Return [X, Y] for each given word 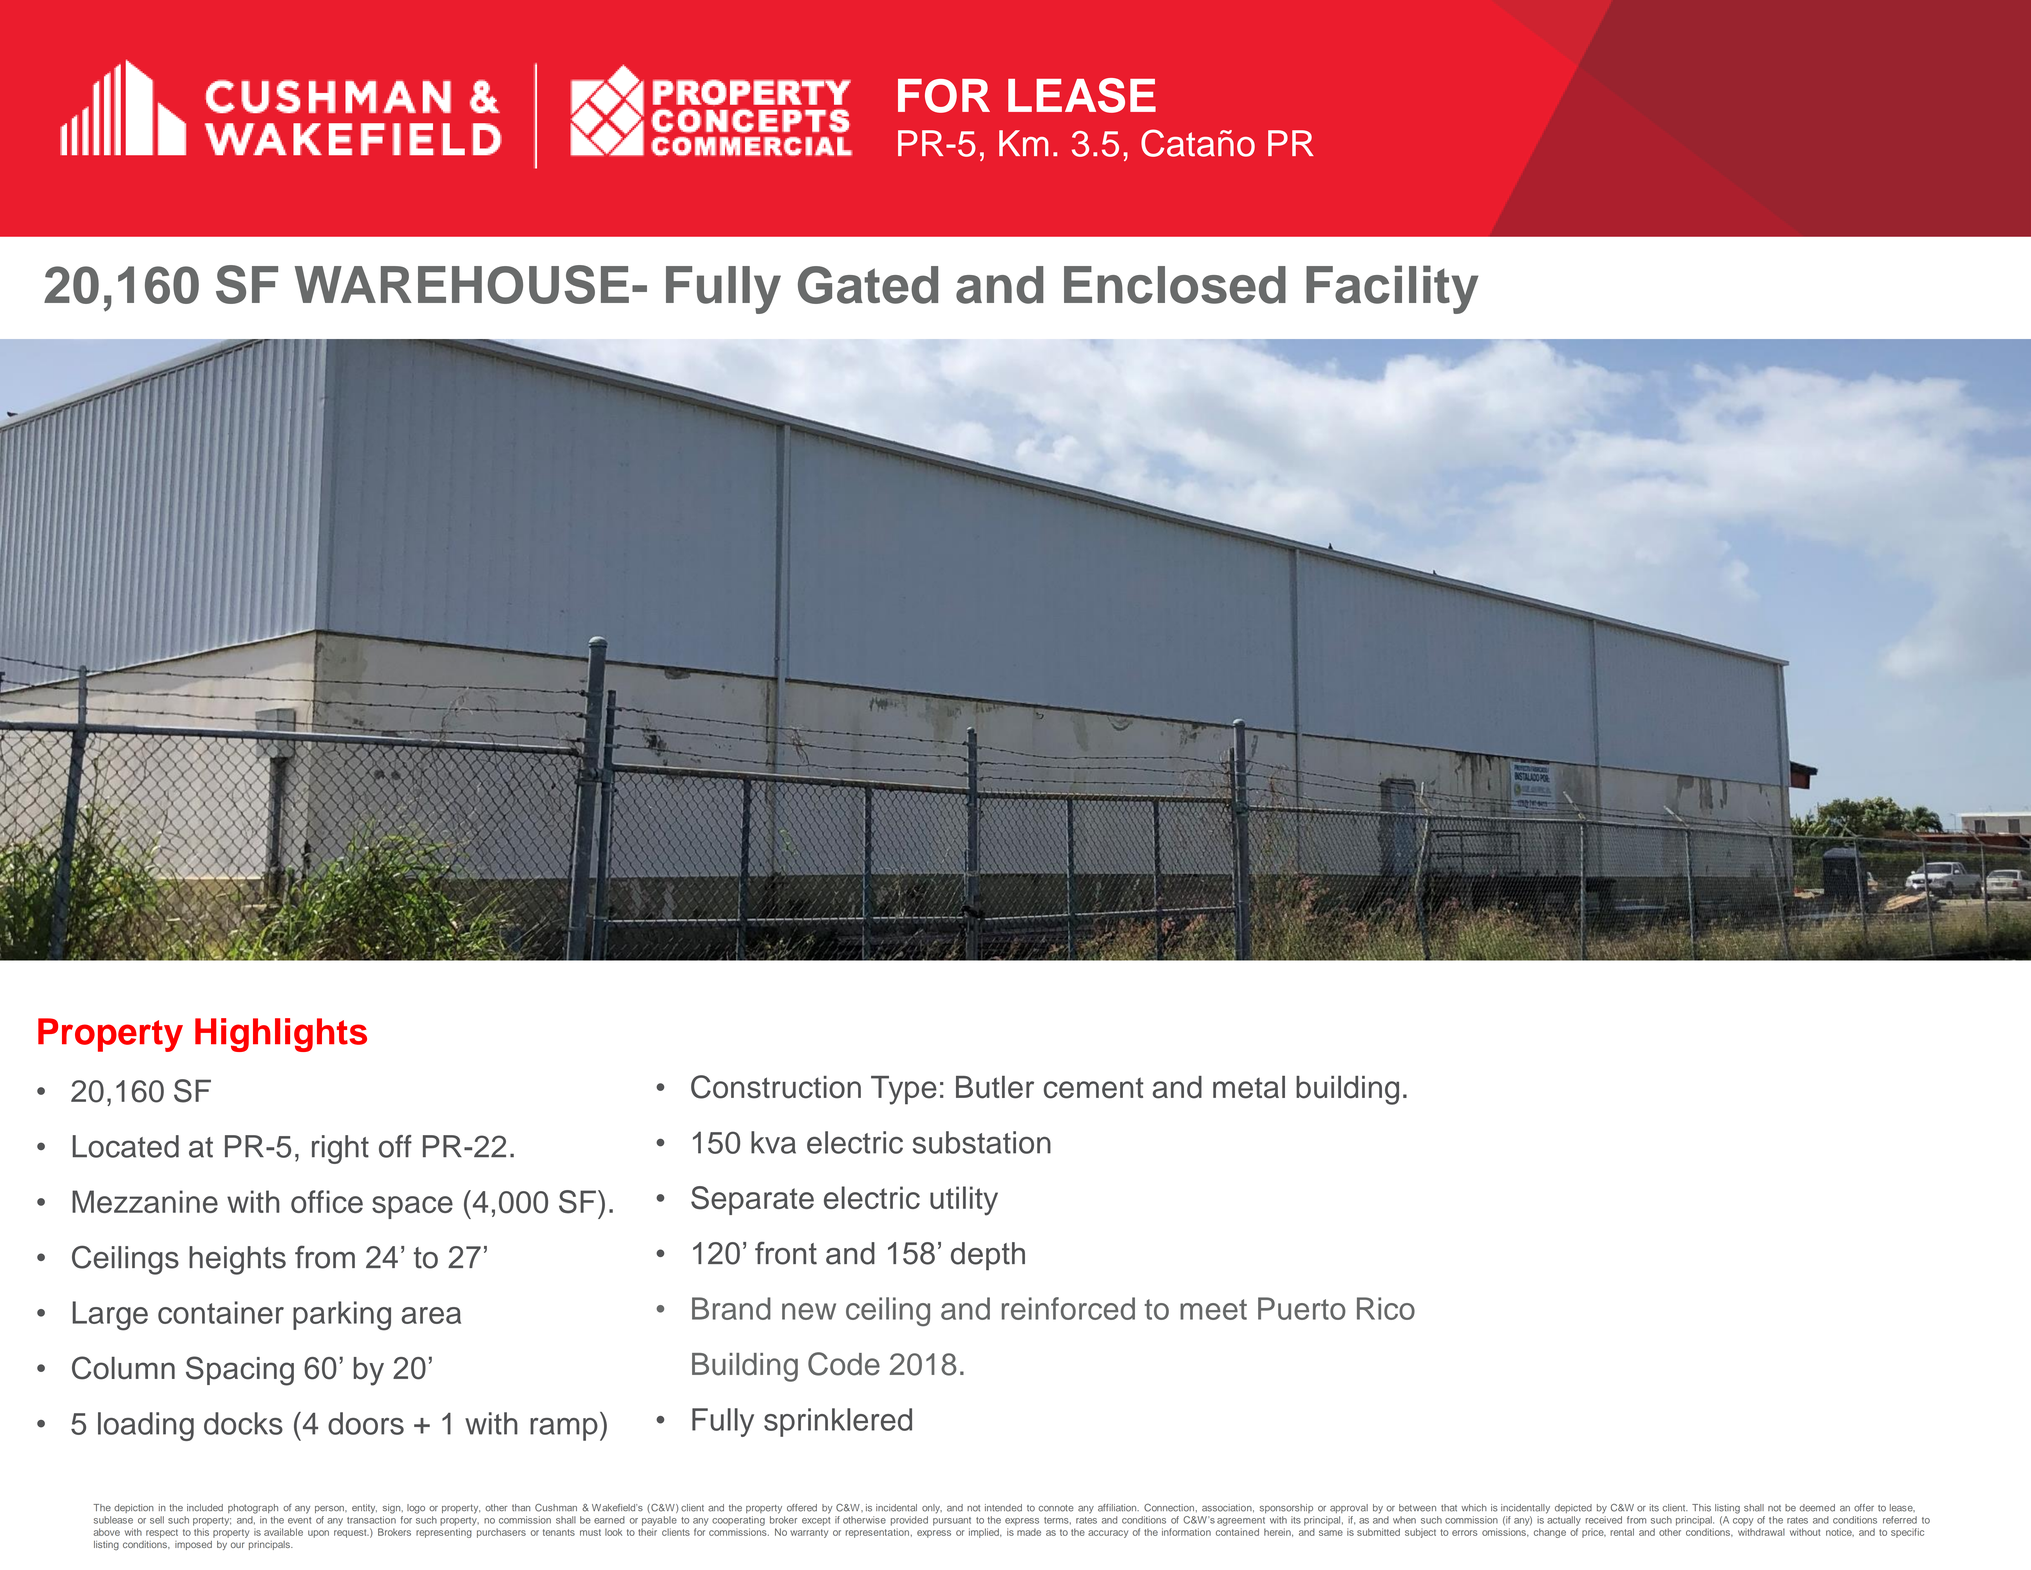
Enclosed [1175, 285]
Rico [1386, 1308]
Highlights [281, 1035]
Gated [868, 285]
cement [1094, 1088]
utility [964, 1201]
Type [904, 1090]
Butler [995, 1087]
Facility [1392, 289]
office [327, 1201]
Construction [776, 1087]
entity [364, 1509]
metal [1249, 1087]
